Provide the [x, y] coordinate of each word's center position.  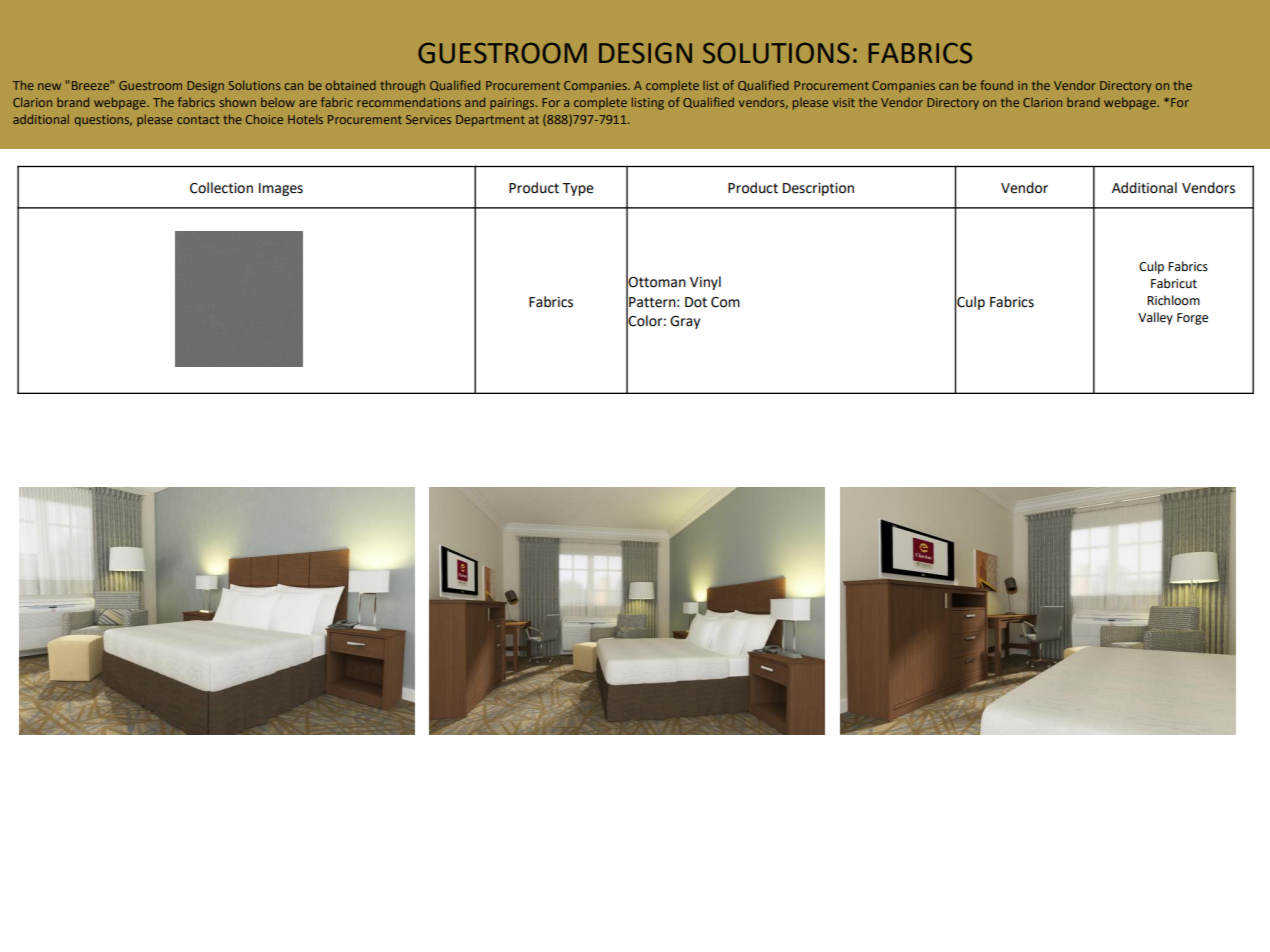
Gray [685, 322]
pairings [513, 104]
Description [818, 189]
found [996, 85]
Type [578, 189]
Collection [221, 188]
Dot [696, 302]
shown [238, 102]
